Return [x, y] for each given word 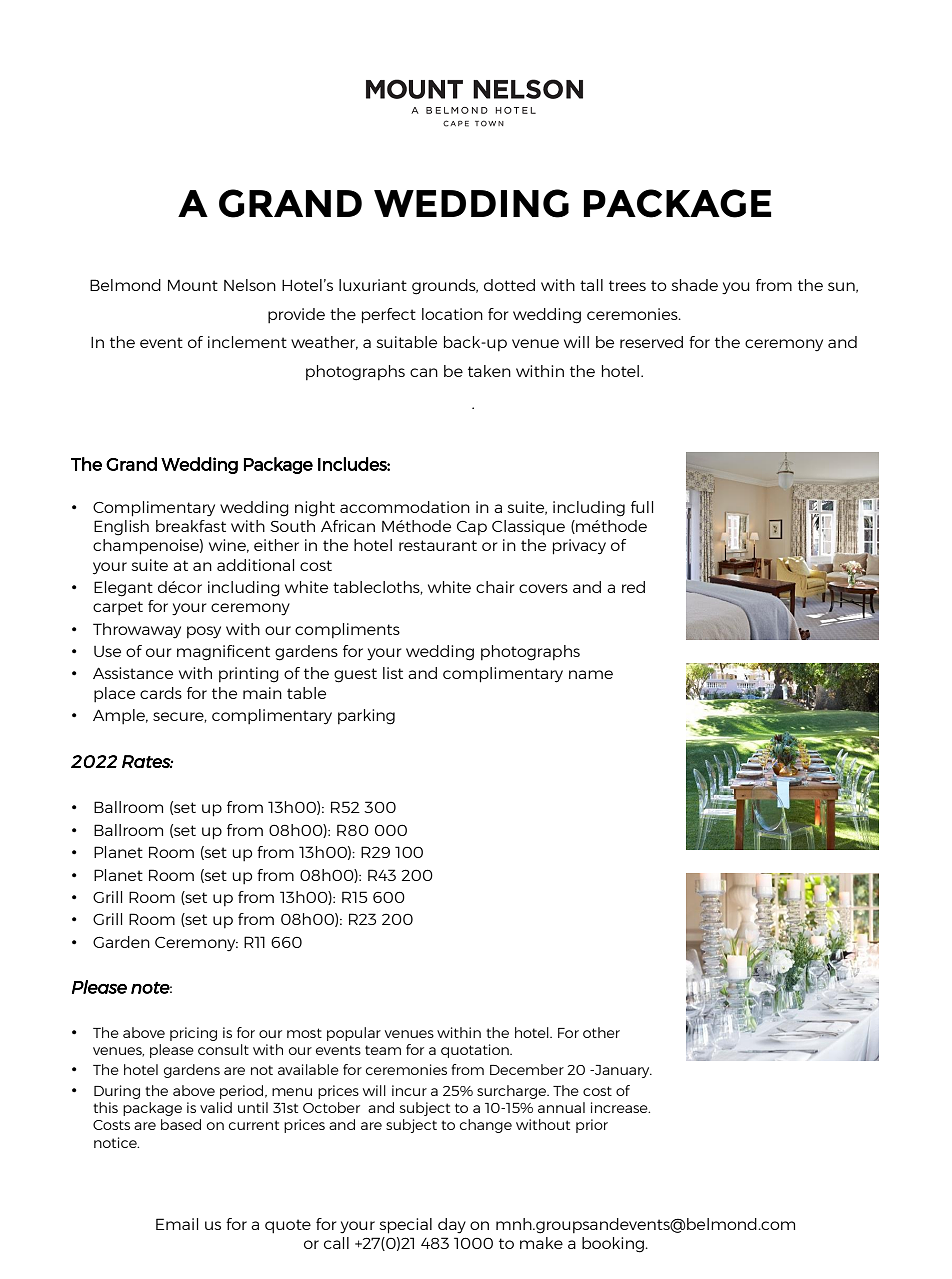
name [591, 674]
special [406, 1226]
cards [161, 693]
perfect [389, 316]
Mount [193, 285]
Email [177, 1224]
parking [366, 717]
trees [627, 285]
